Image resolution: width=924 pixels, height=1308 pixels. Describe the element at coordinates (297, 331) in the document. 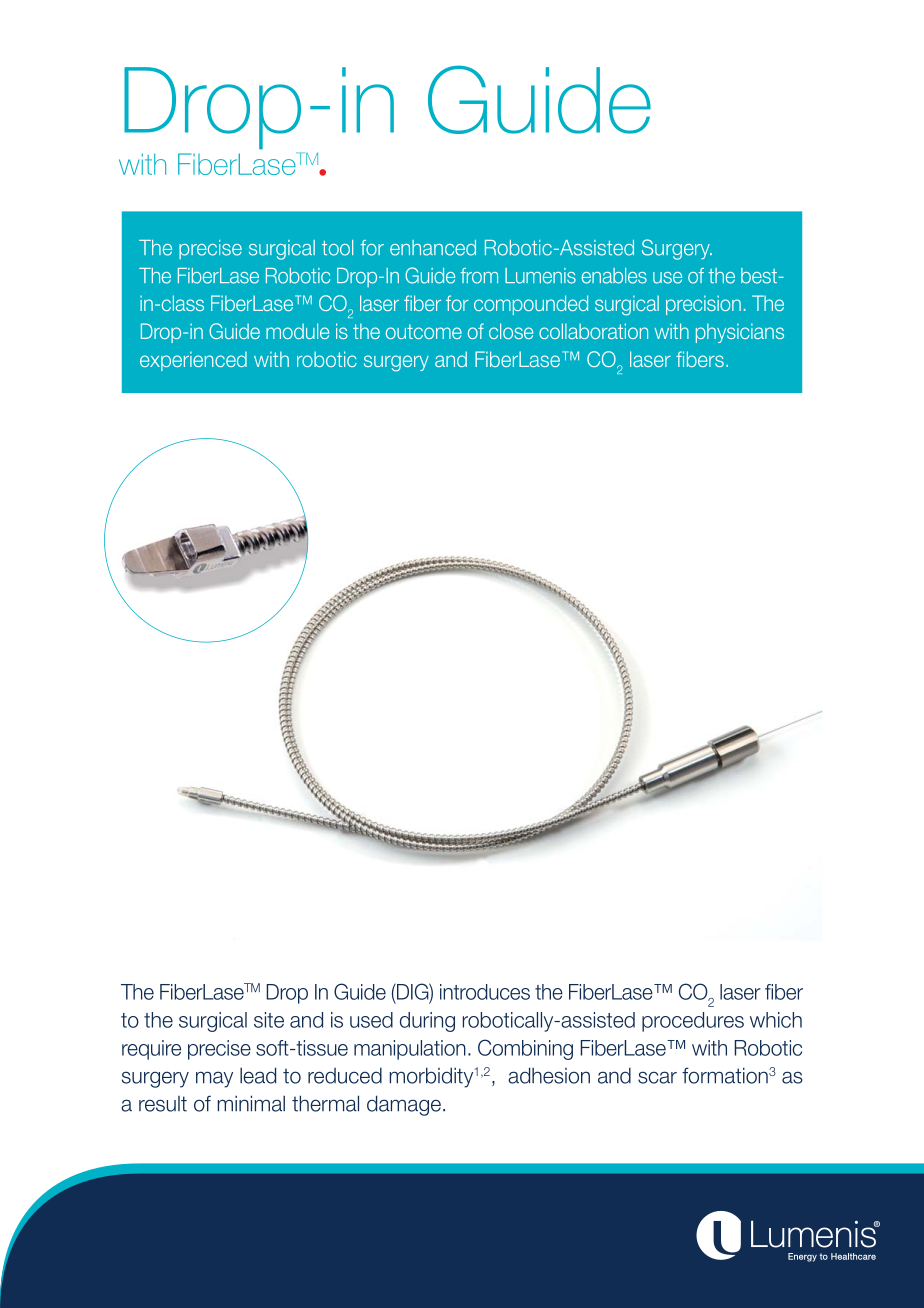

I see `module` at that location.
